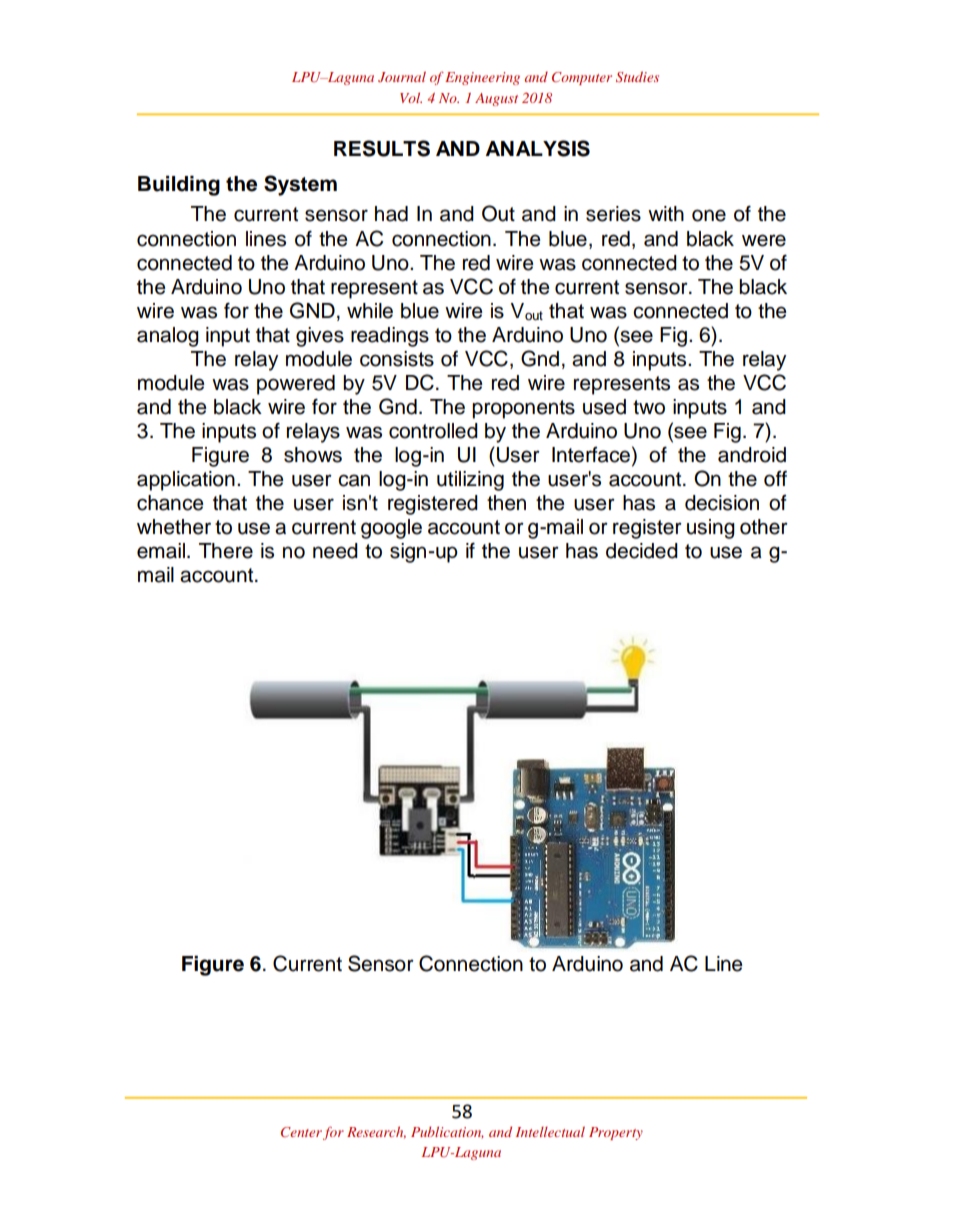 Image resolution: width=958 pixels, height=1232 pixels. What do you see at coordinates (642, 551) in the image?
I see `decided` at bounding box center [642, 551].
